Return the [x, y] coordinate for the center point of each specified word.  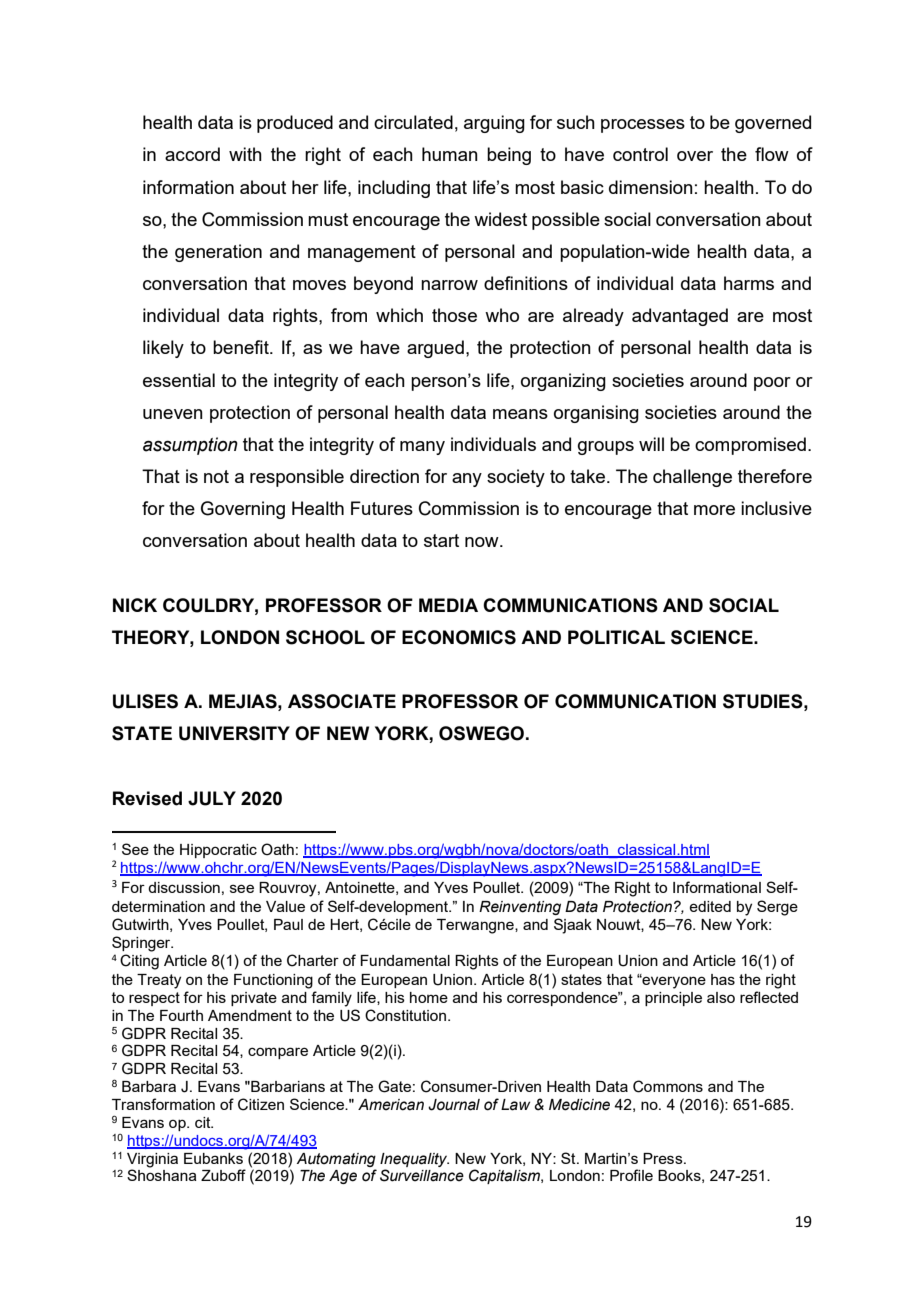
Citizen [261, 1104]
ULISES [145, 701]
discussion [184, 887]
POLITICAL [616, 637]
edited [710, 906]
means [520, 414]
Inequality [414, 1160]
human [450, 154]
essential [179, 380]
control [640, 154]
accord [192, 154]
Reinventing [520, 908]
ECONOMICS [459, 637]
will [651, 444]
